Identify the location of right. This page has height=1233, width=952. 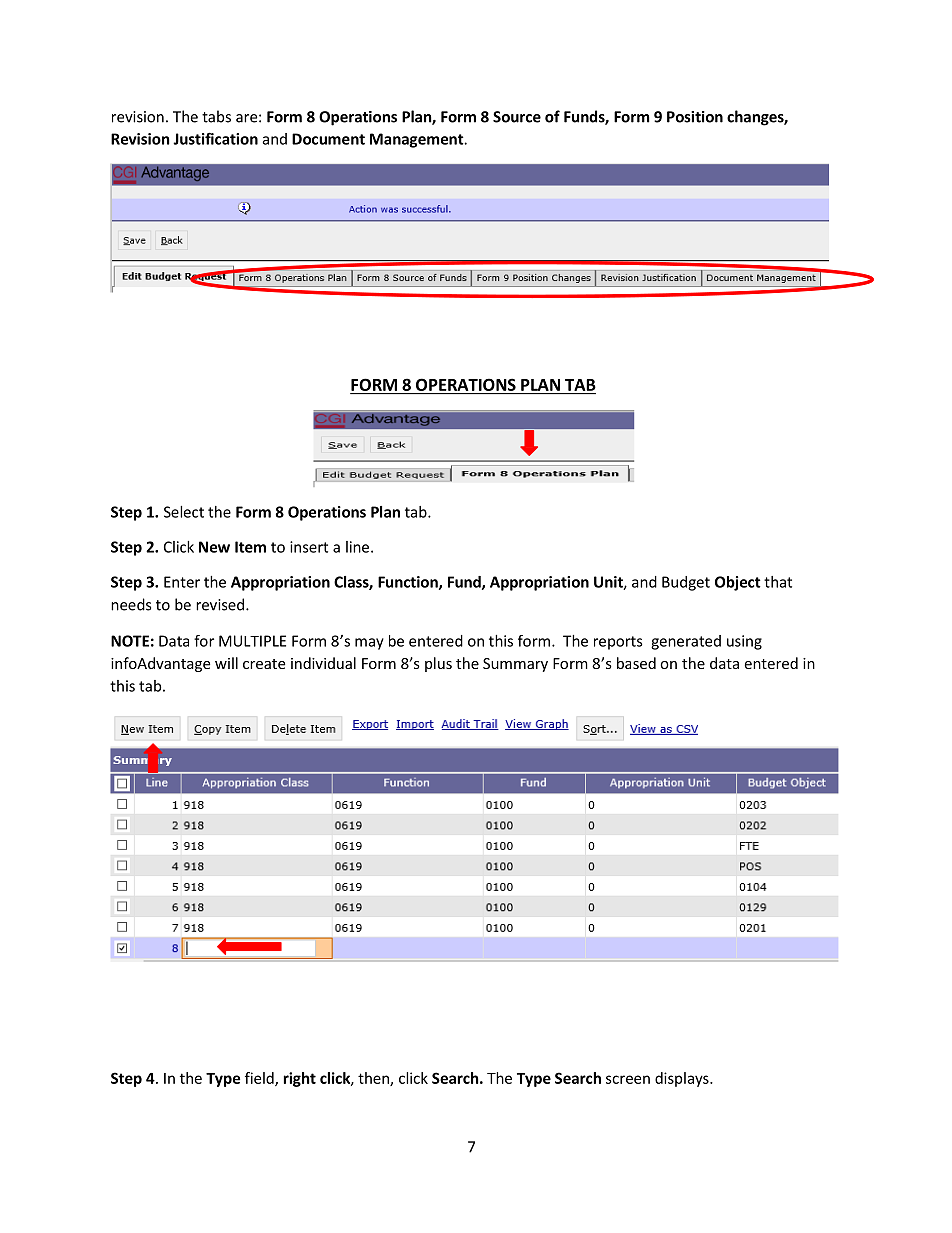
(300, 1079).
